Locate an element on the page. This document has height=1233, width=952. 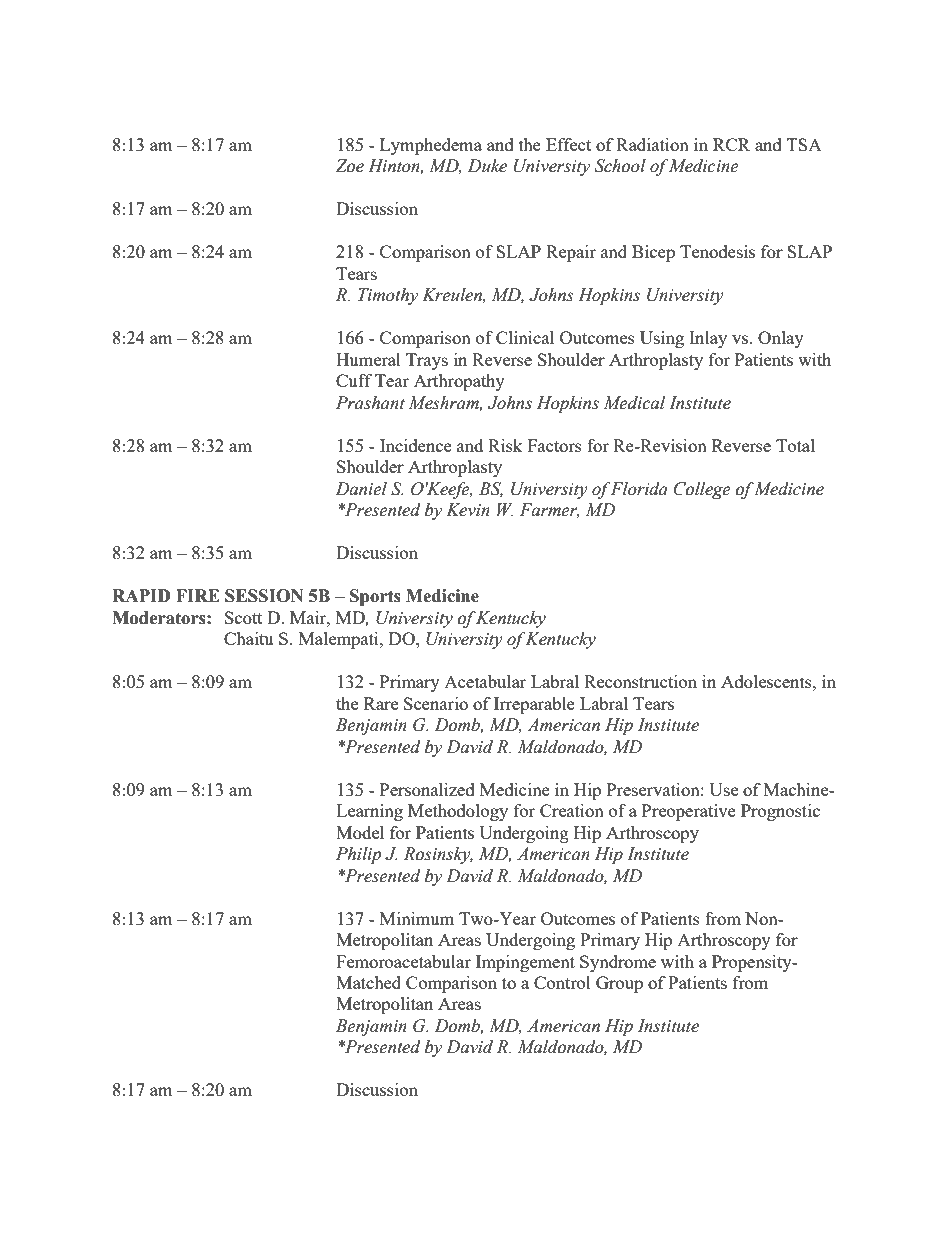
Duke is located at coordinates (487, 166).
